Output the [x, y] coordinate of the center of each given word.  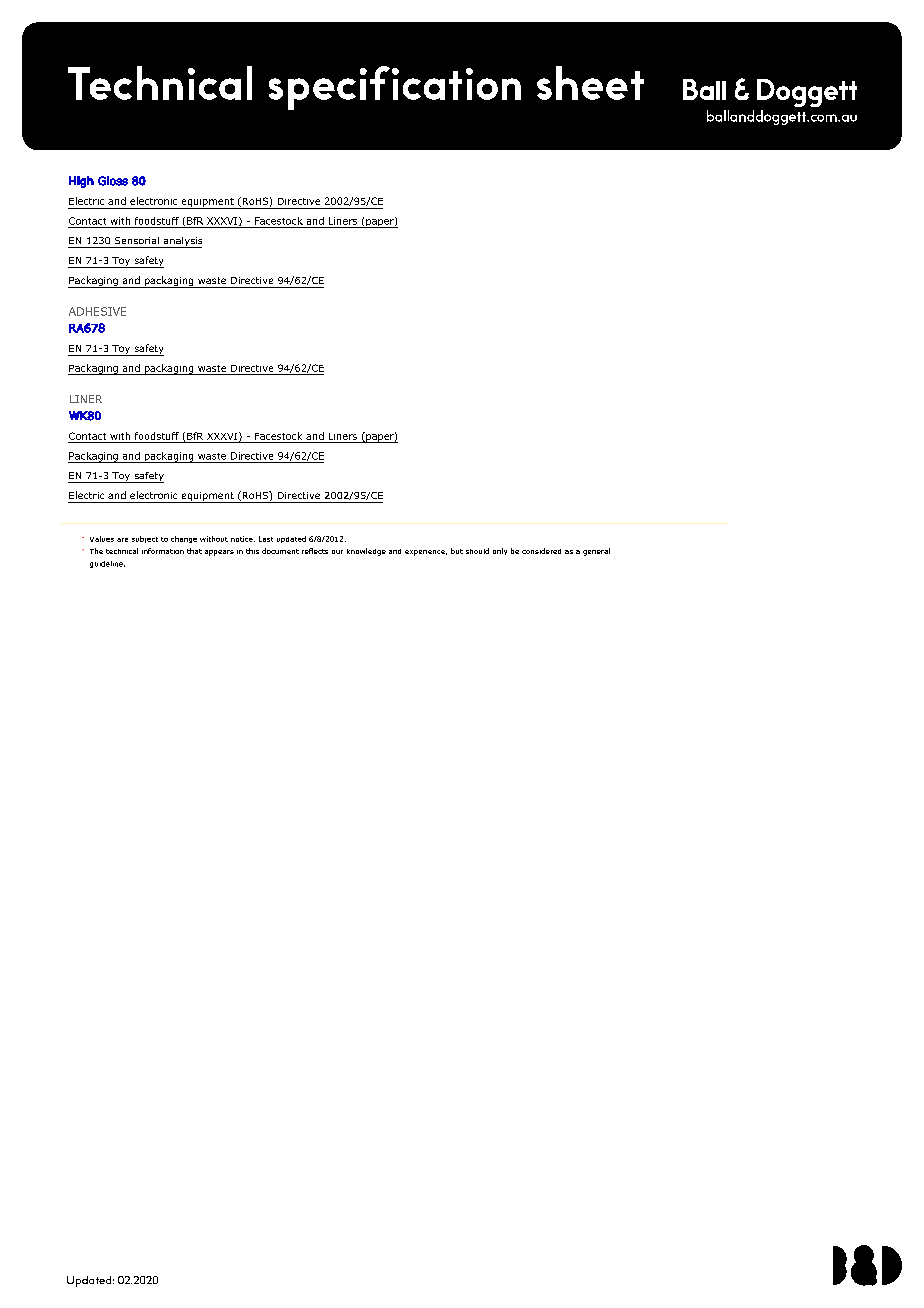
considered [541, 551]
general [596, 552]
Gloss [113, 181]
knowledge [366, 552]
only [500, 551]
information [163, 551]
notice [243, 539]
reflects [315, 551]
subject [145, 539]
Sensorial [137, 240]
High [81, 182]
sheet [590, 83]
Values [102, 539]
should [477, 551]
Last [266, 539]
